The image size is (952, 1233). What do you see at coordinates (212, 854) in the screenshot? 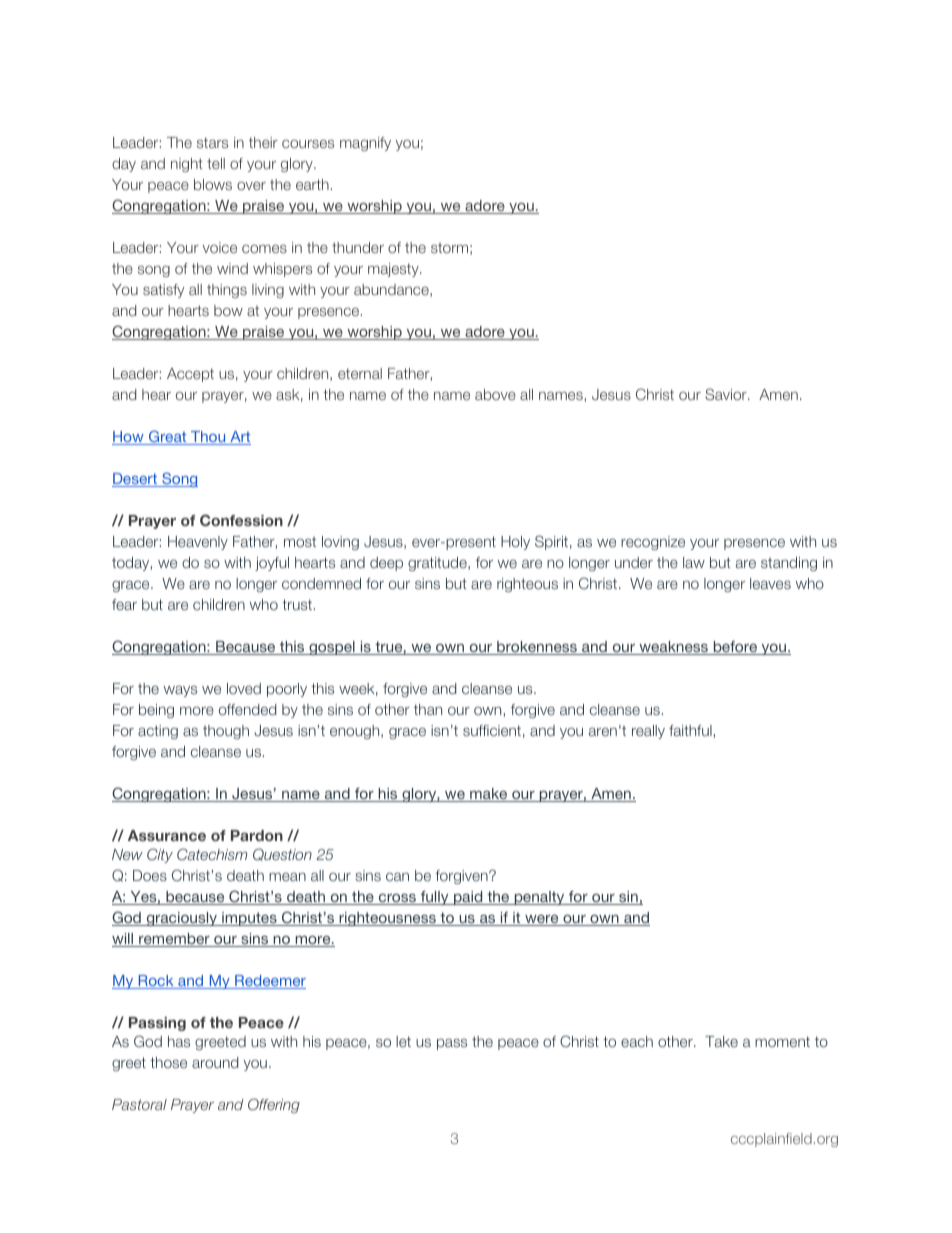
I see `Catechism` at bounding box center [212, 854].
